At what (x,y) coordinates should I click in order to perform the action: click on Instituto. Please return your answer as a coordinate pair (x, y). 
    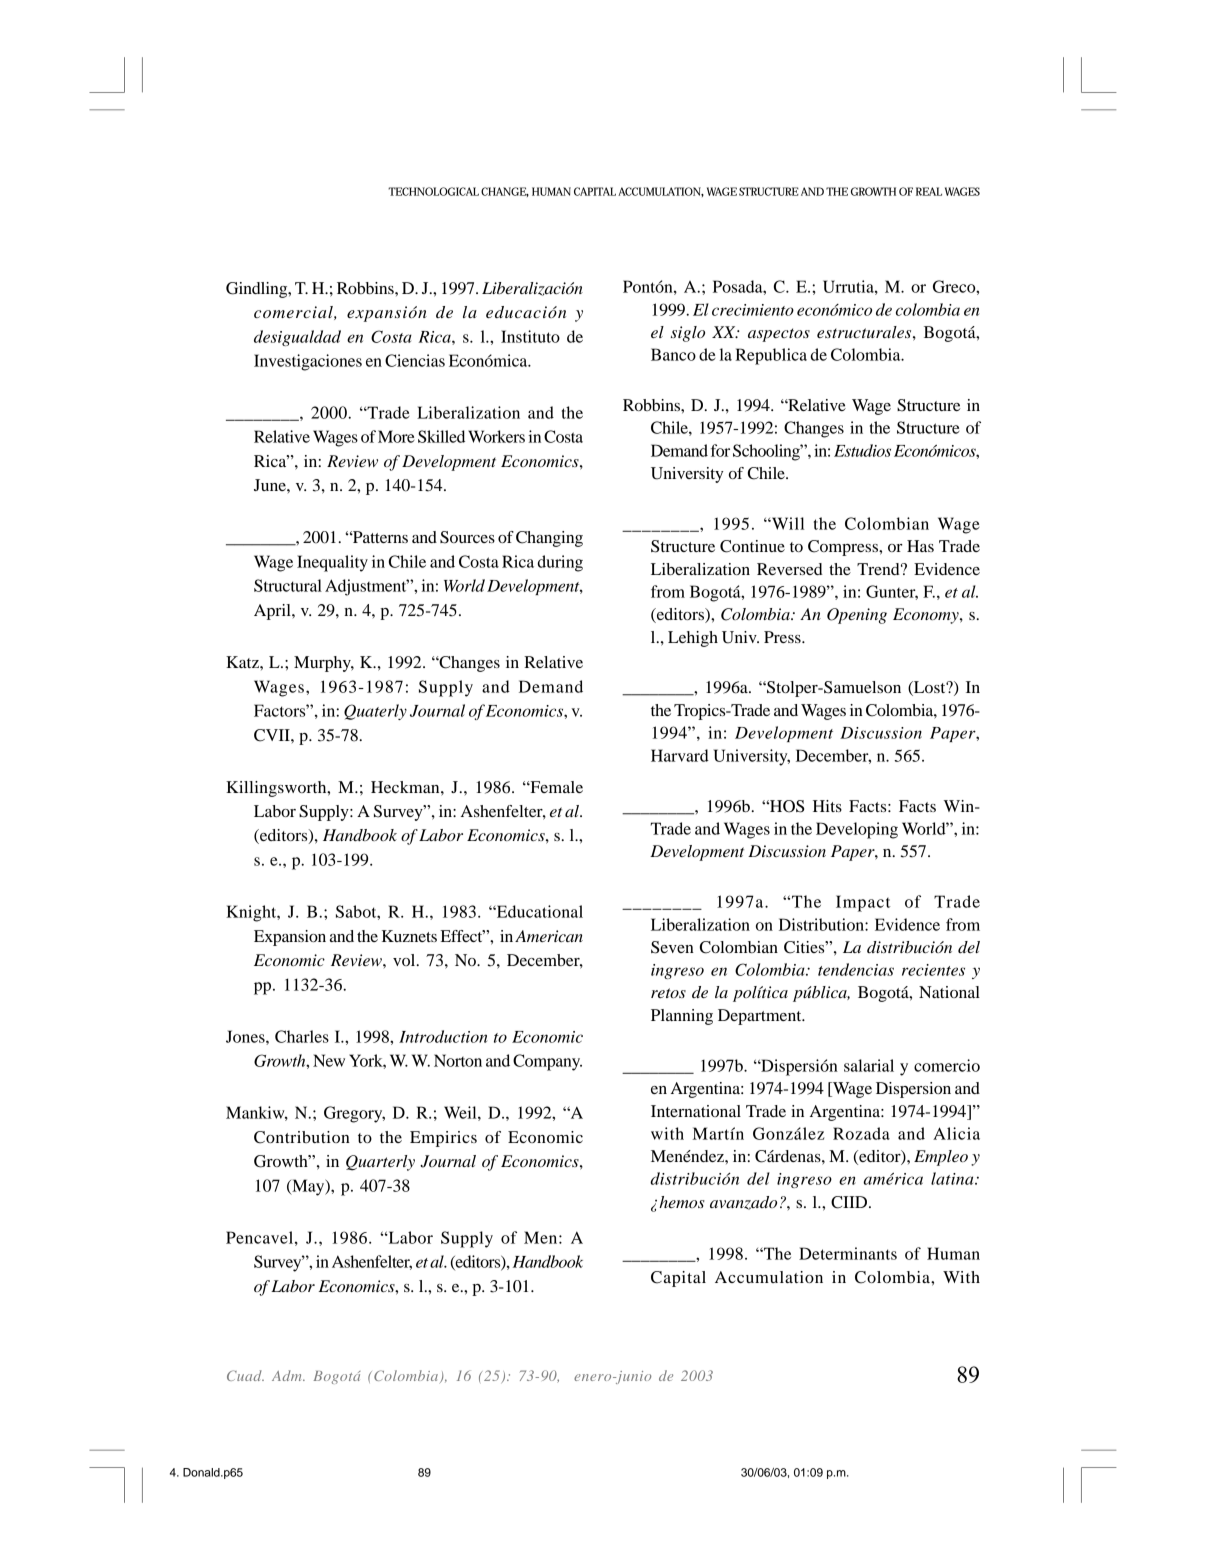
    Looking at the image, I should click on (530, 336).
